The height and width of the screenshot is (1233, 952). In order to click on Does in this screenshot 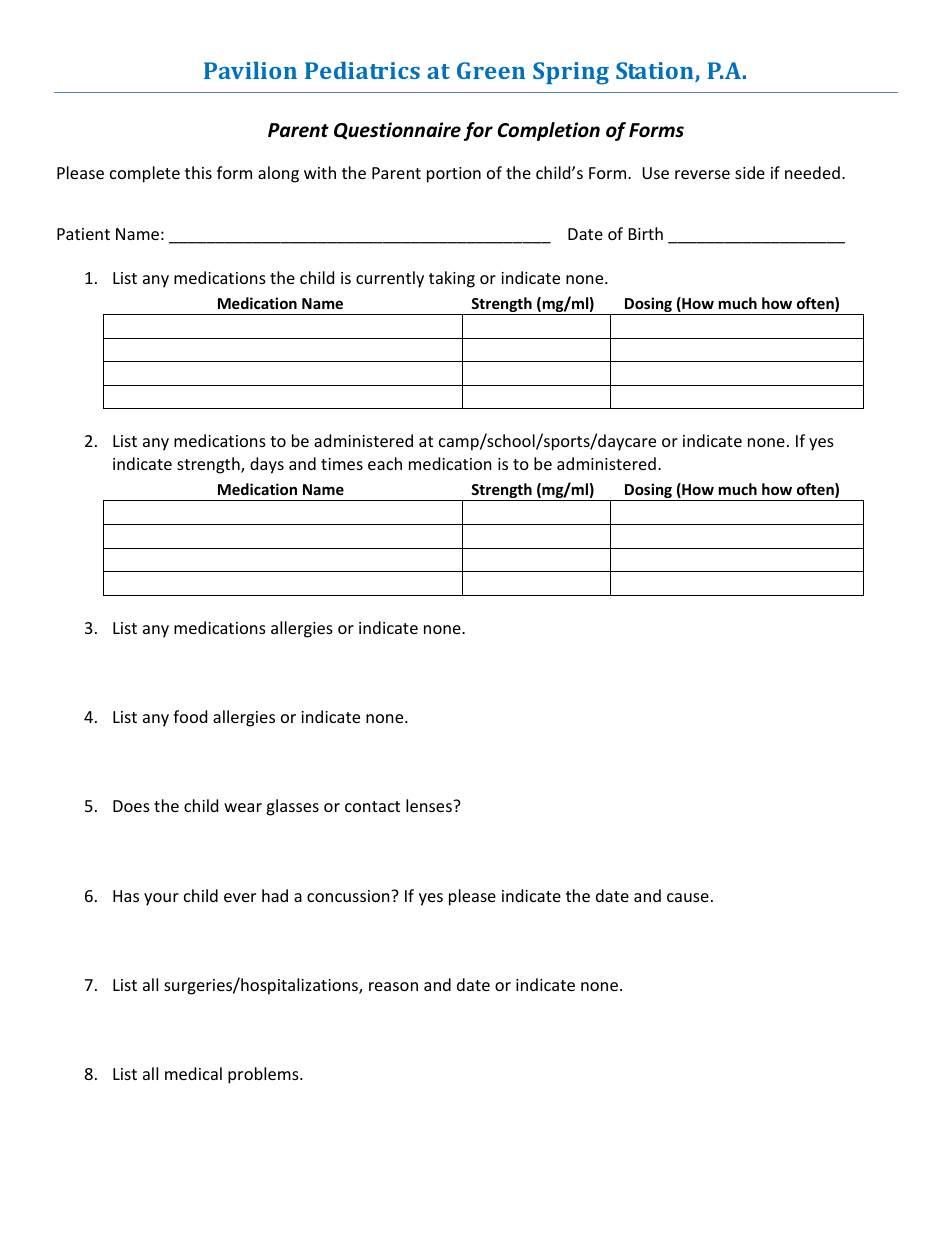, I will do `click(131, 806)`.
